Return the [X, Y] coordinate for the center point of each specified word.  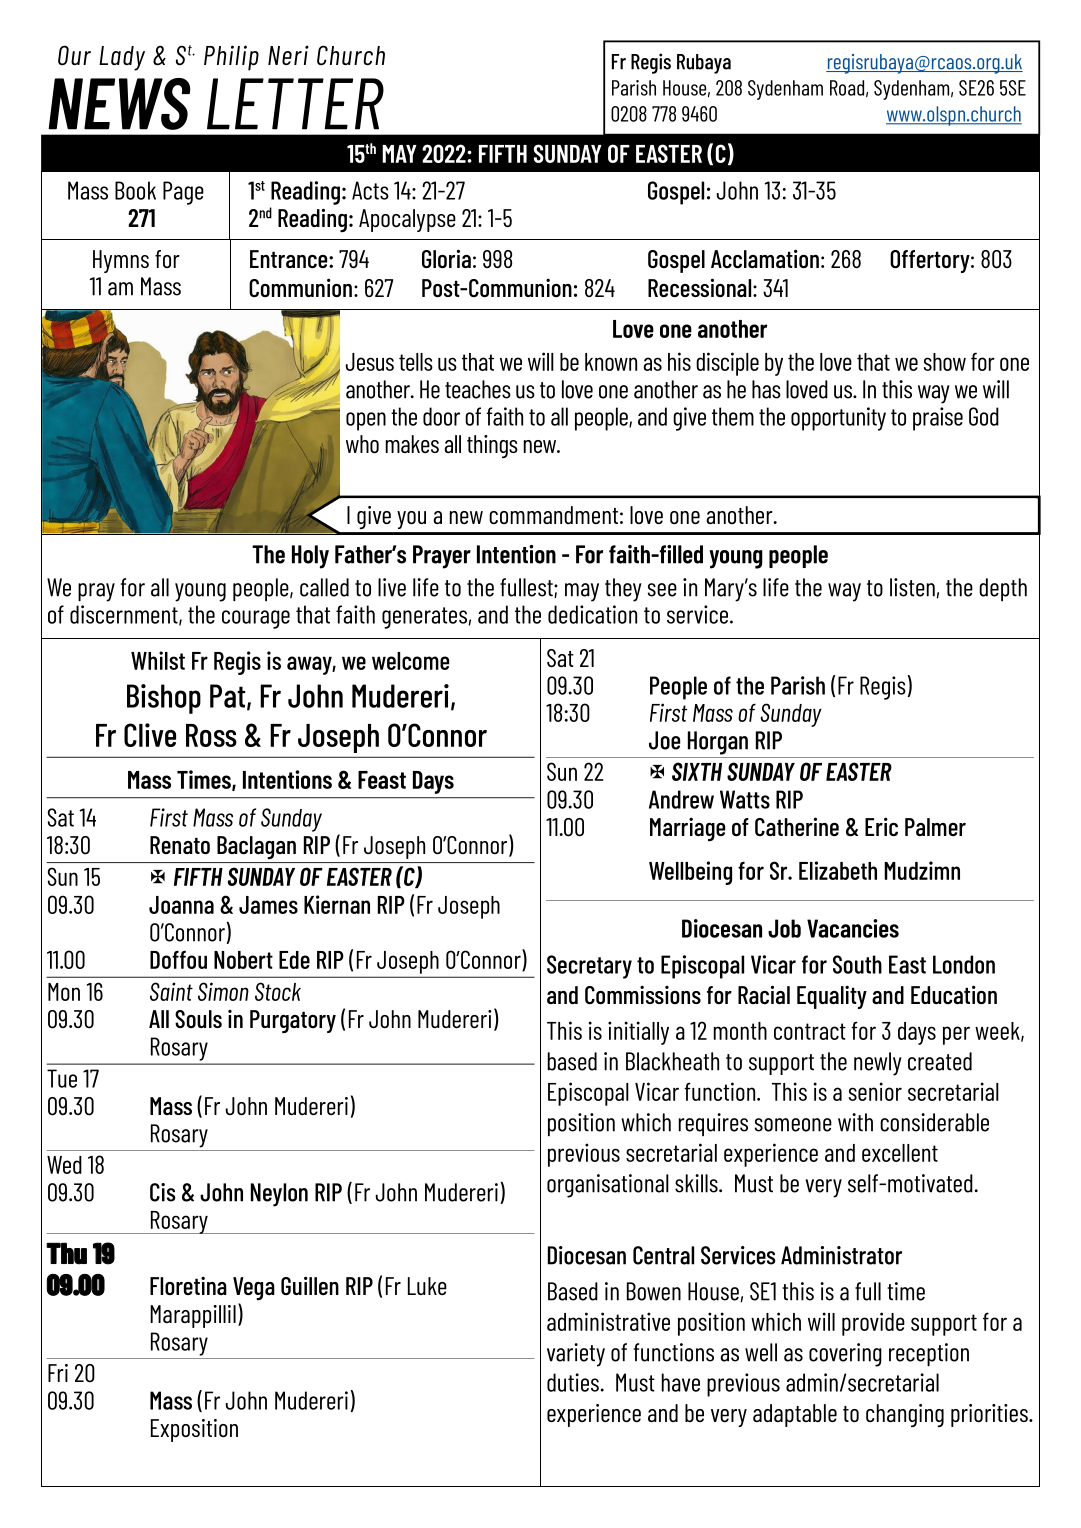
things [492, 446]
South [857, 964]
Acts [370, 190]
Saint [171, 991]
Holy [310, 557]
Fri [58, 1373]
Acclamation [765, 258]
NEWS [119, 104]
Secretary [589, 967]
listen [912, 587]
